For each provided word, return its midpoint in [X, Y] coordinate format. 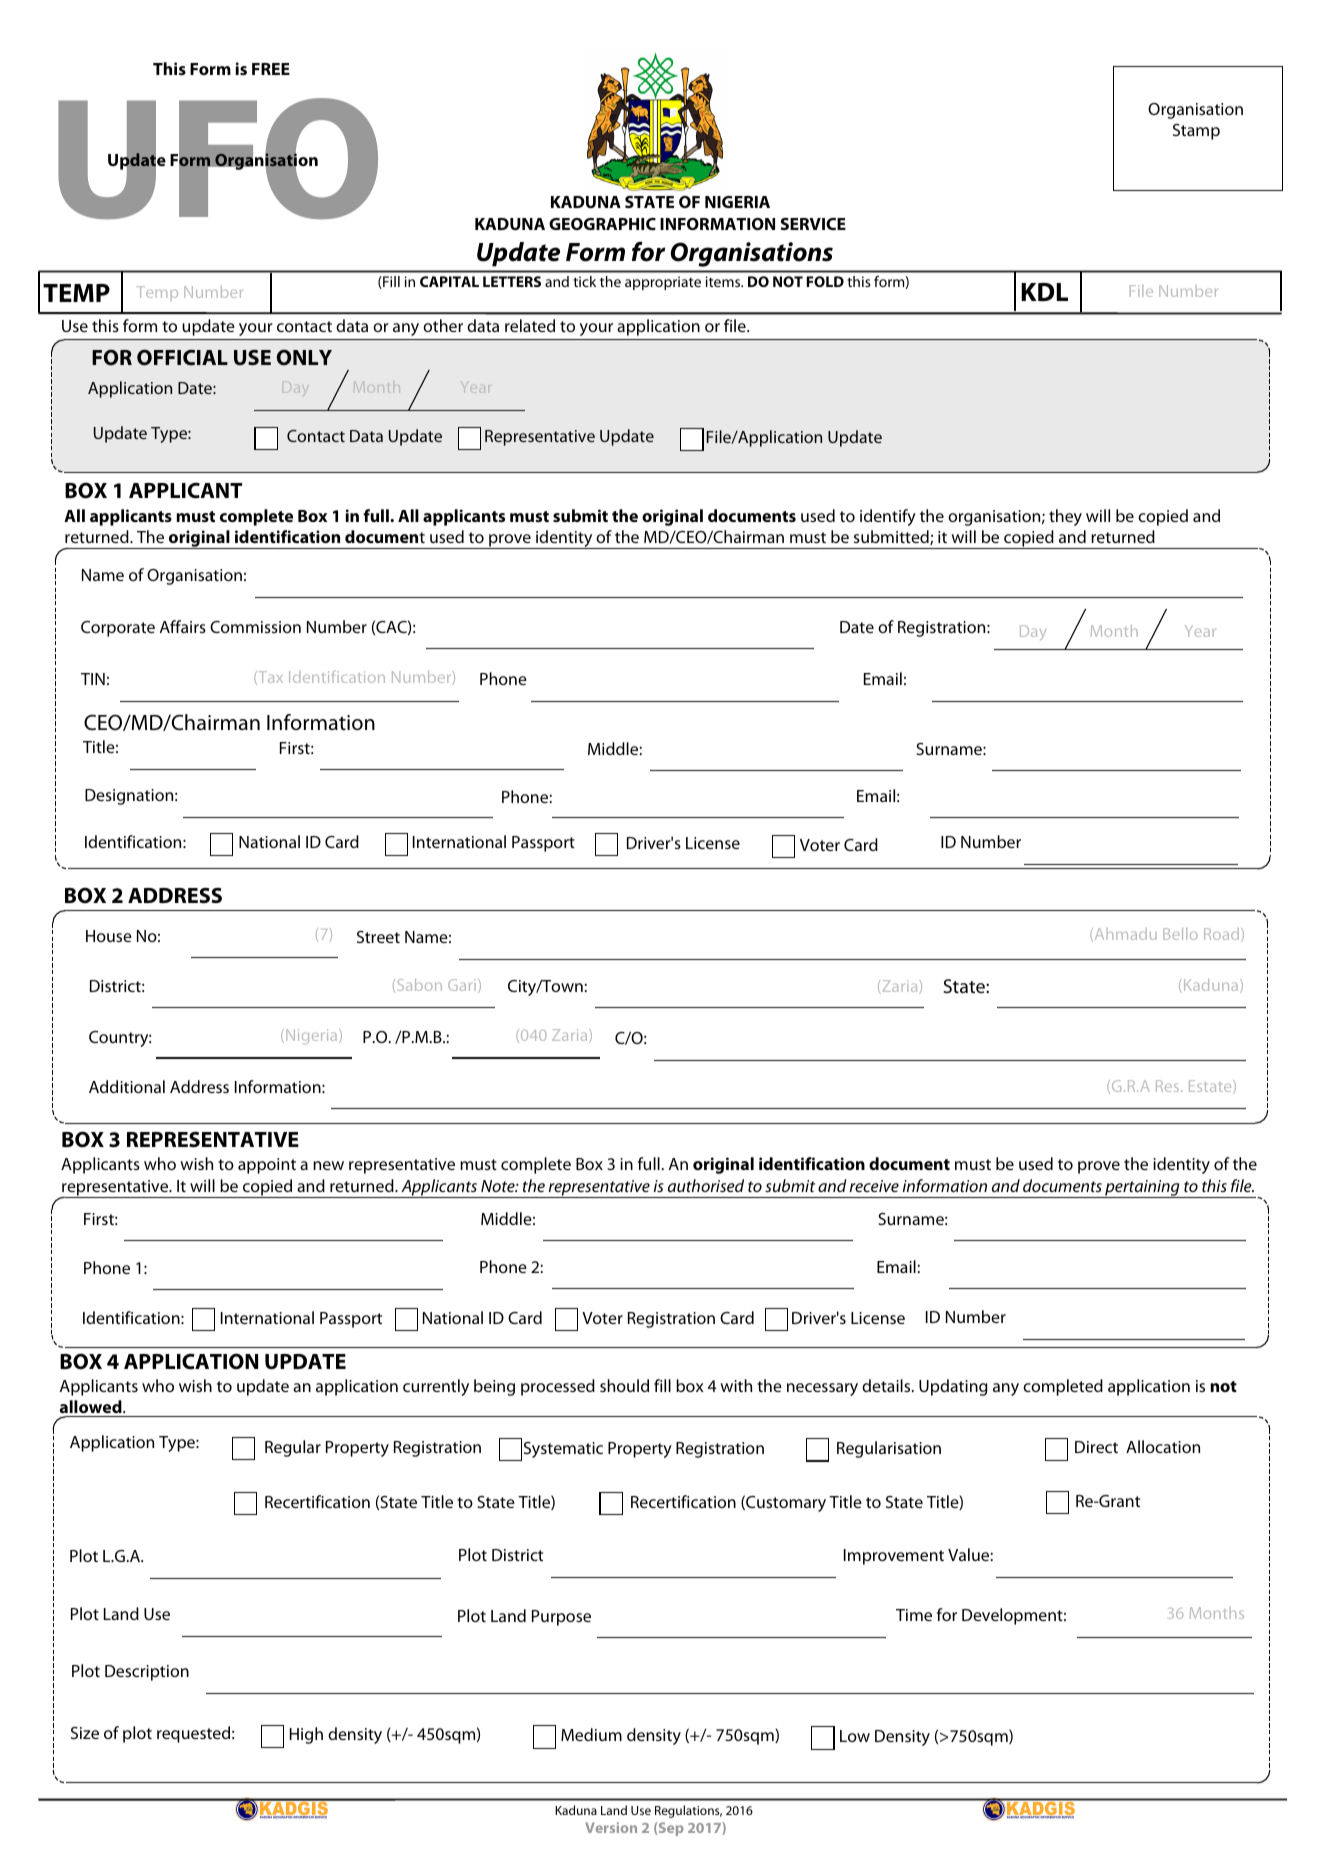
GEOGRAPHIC [602, 224]
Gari [463, 986]
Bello [1180, 934]
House [109, 936]
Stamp [1196, 132]
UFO [218, 158]
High [306, 1735]
